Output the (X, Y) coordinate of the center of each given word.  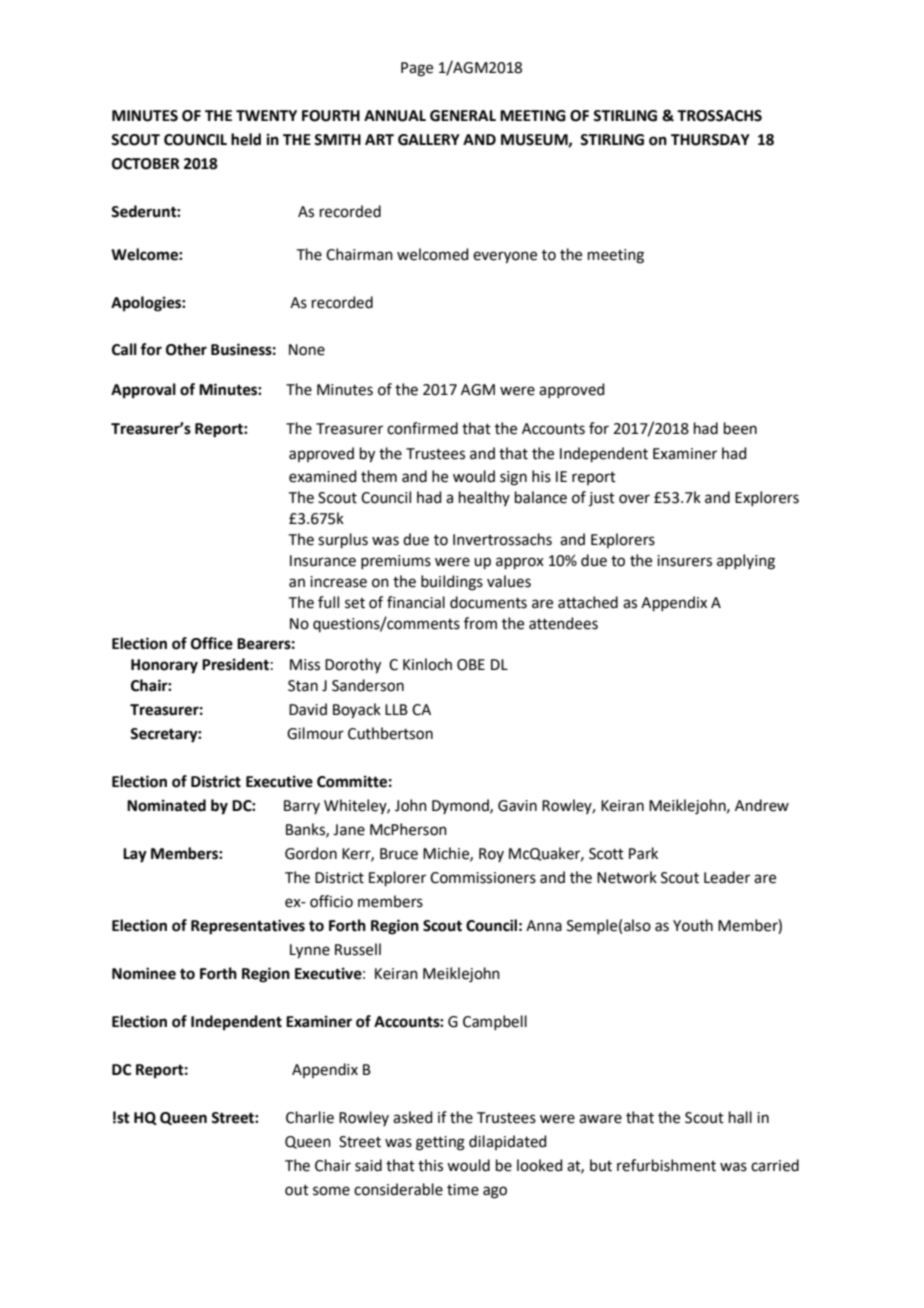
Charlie (310, 1117)
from (480, 623)
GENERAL (463, 116)
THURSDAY (710, 140)
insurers (684, 561)
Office (212, 643)
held (246, 139)
